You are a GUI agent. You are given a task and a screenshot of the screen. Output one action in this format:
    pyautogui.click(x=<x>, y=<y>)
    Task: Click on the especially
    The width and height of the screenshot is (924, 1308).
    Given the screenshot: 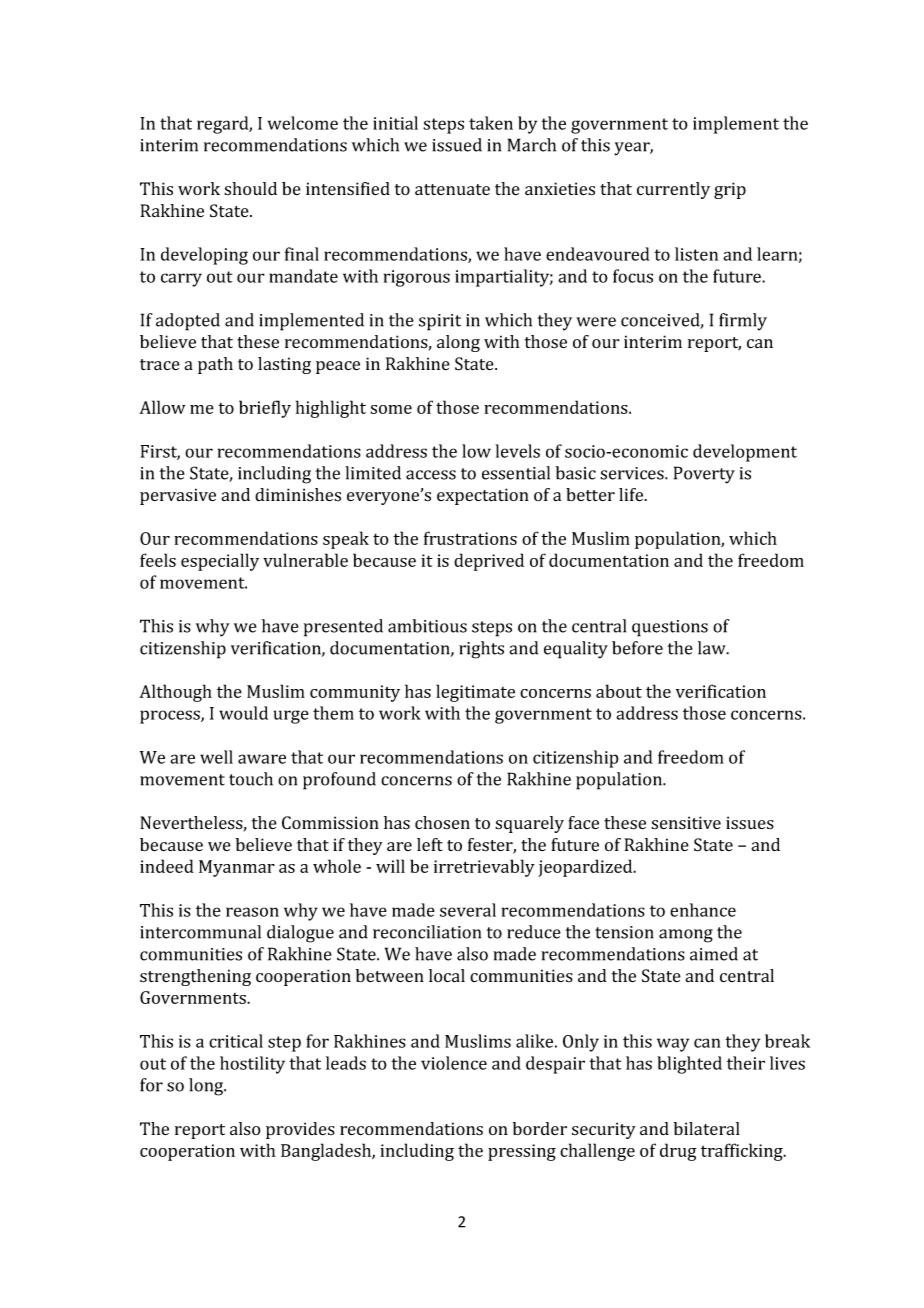 What is the action you would take?
    pyautogui.click(x=220, y=562)
